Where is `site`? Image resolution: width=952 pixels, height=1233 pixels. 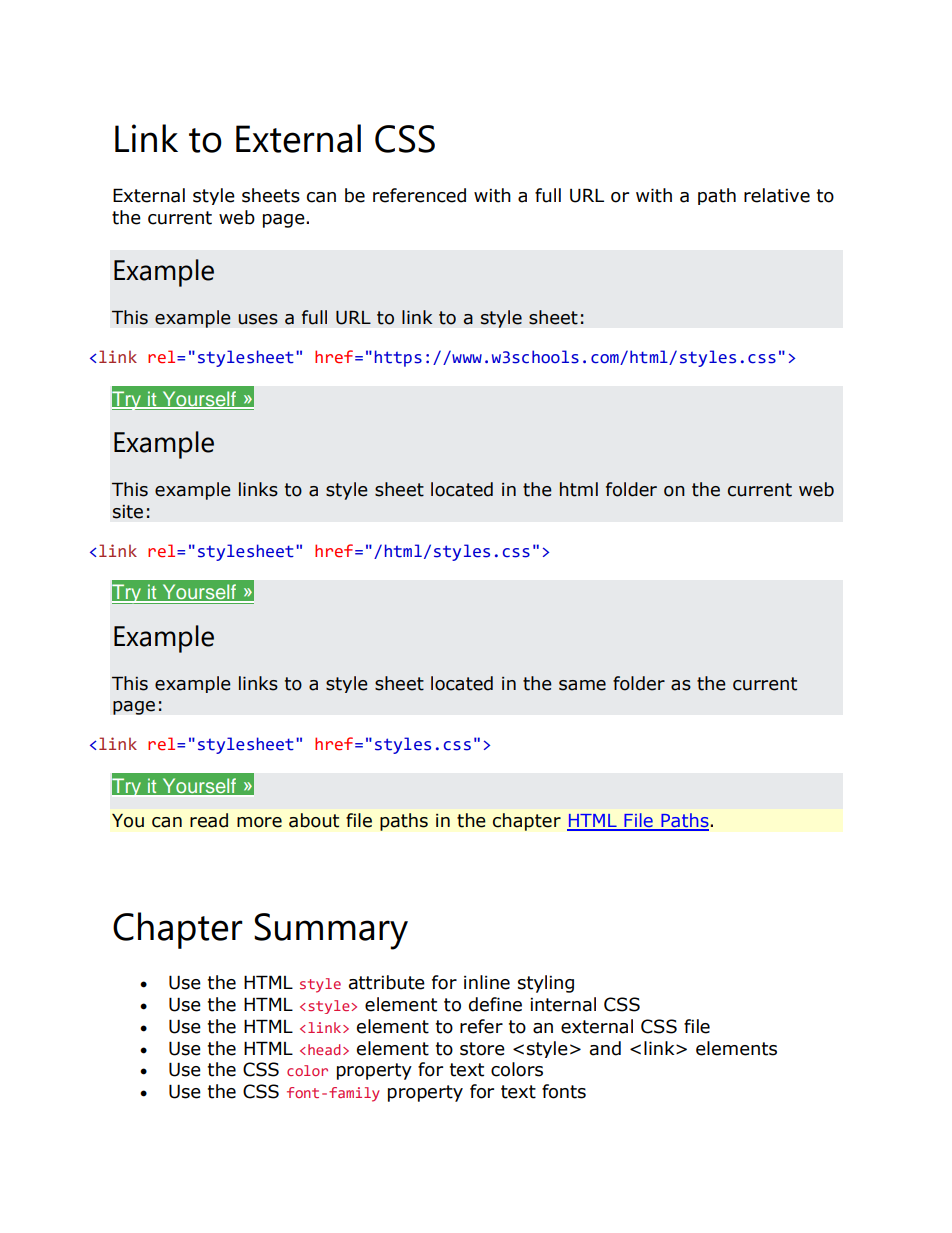
site is located at coordinates (128, 512).
